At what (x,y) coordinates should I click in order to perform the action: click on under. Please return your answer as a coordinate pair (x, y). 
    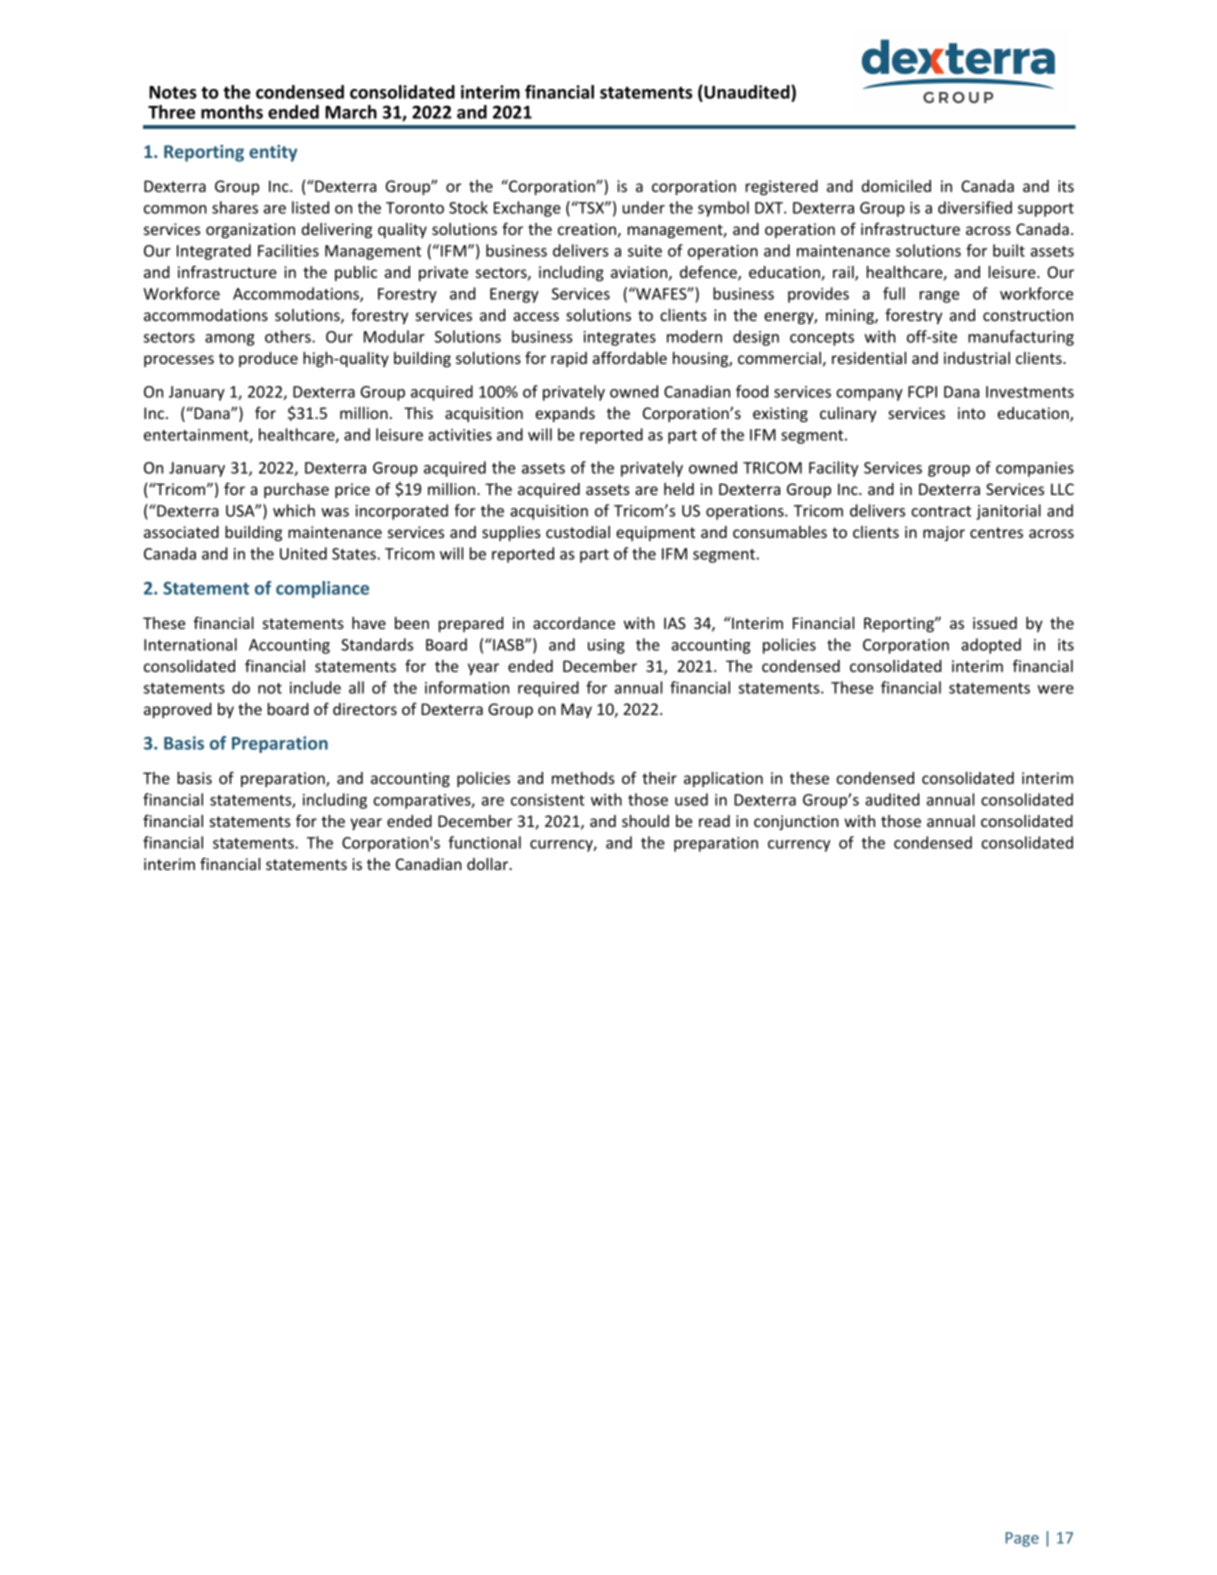
    Looking at the image, I should click on (643, 207).
